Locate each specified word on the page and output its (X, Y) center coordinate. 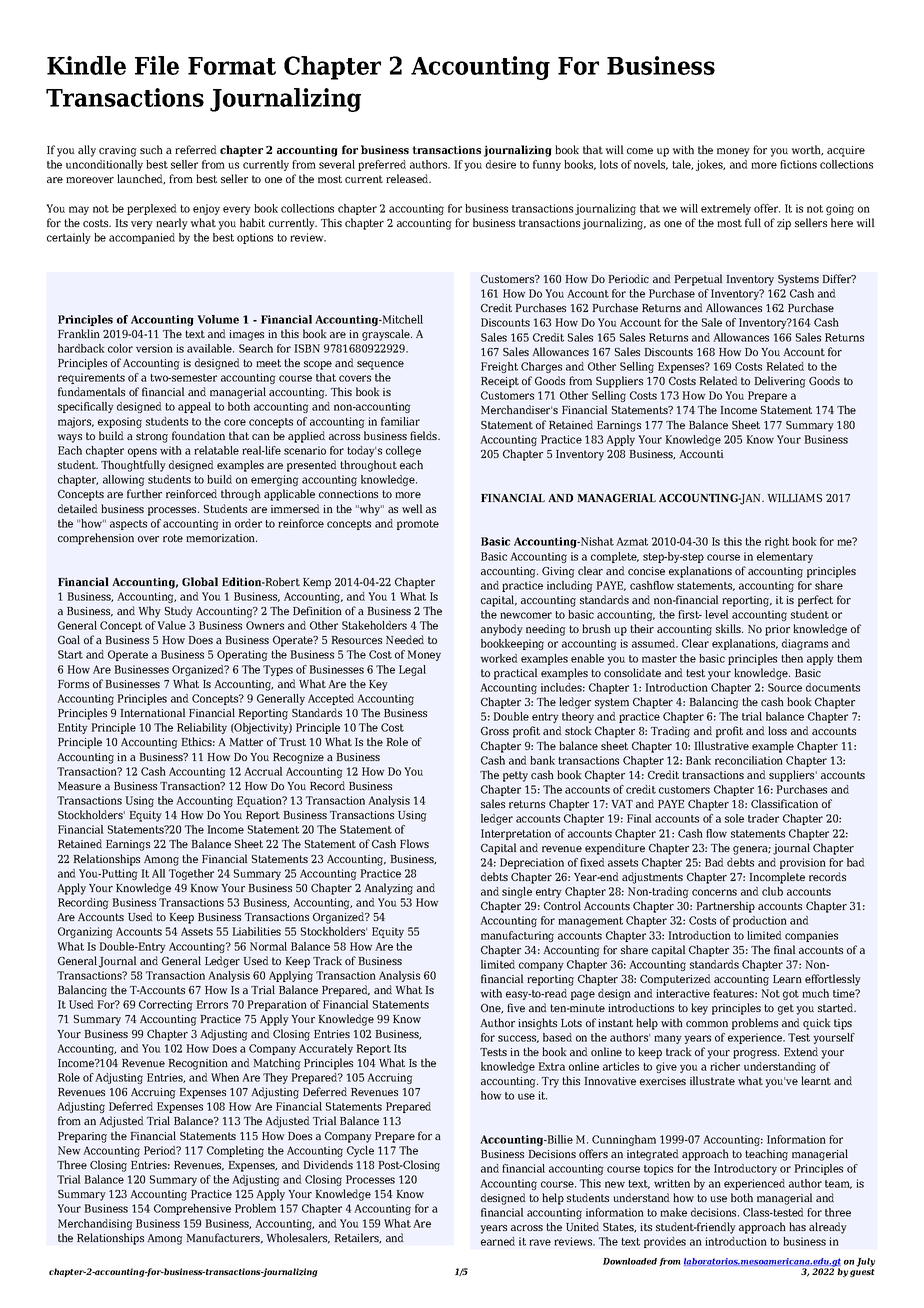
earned (498, 1241)
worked (499, 658)
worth (807, 150)
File (157, 65)
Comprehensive (192, 1209)
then (792, 658)
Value (171, 625)
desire (501, 164)
